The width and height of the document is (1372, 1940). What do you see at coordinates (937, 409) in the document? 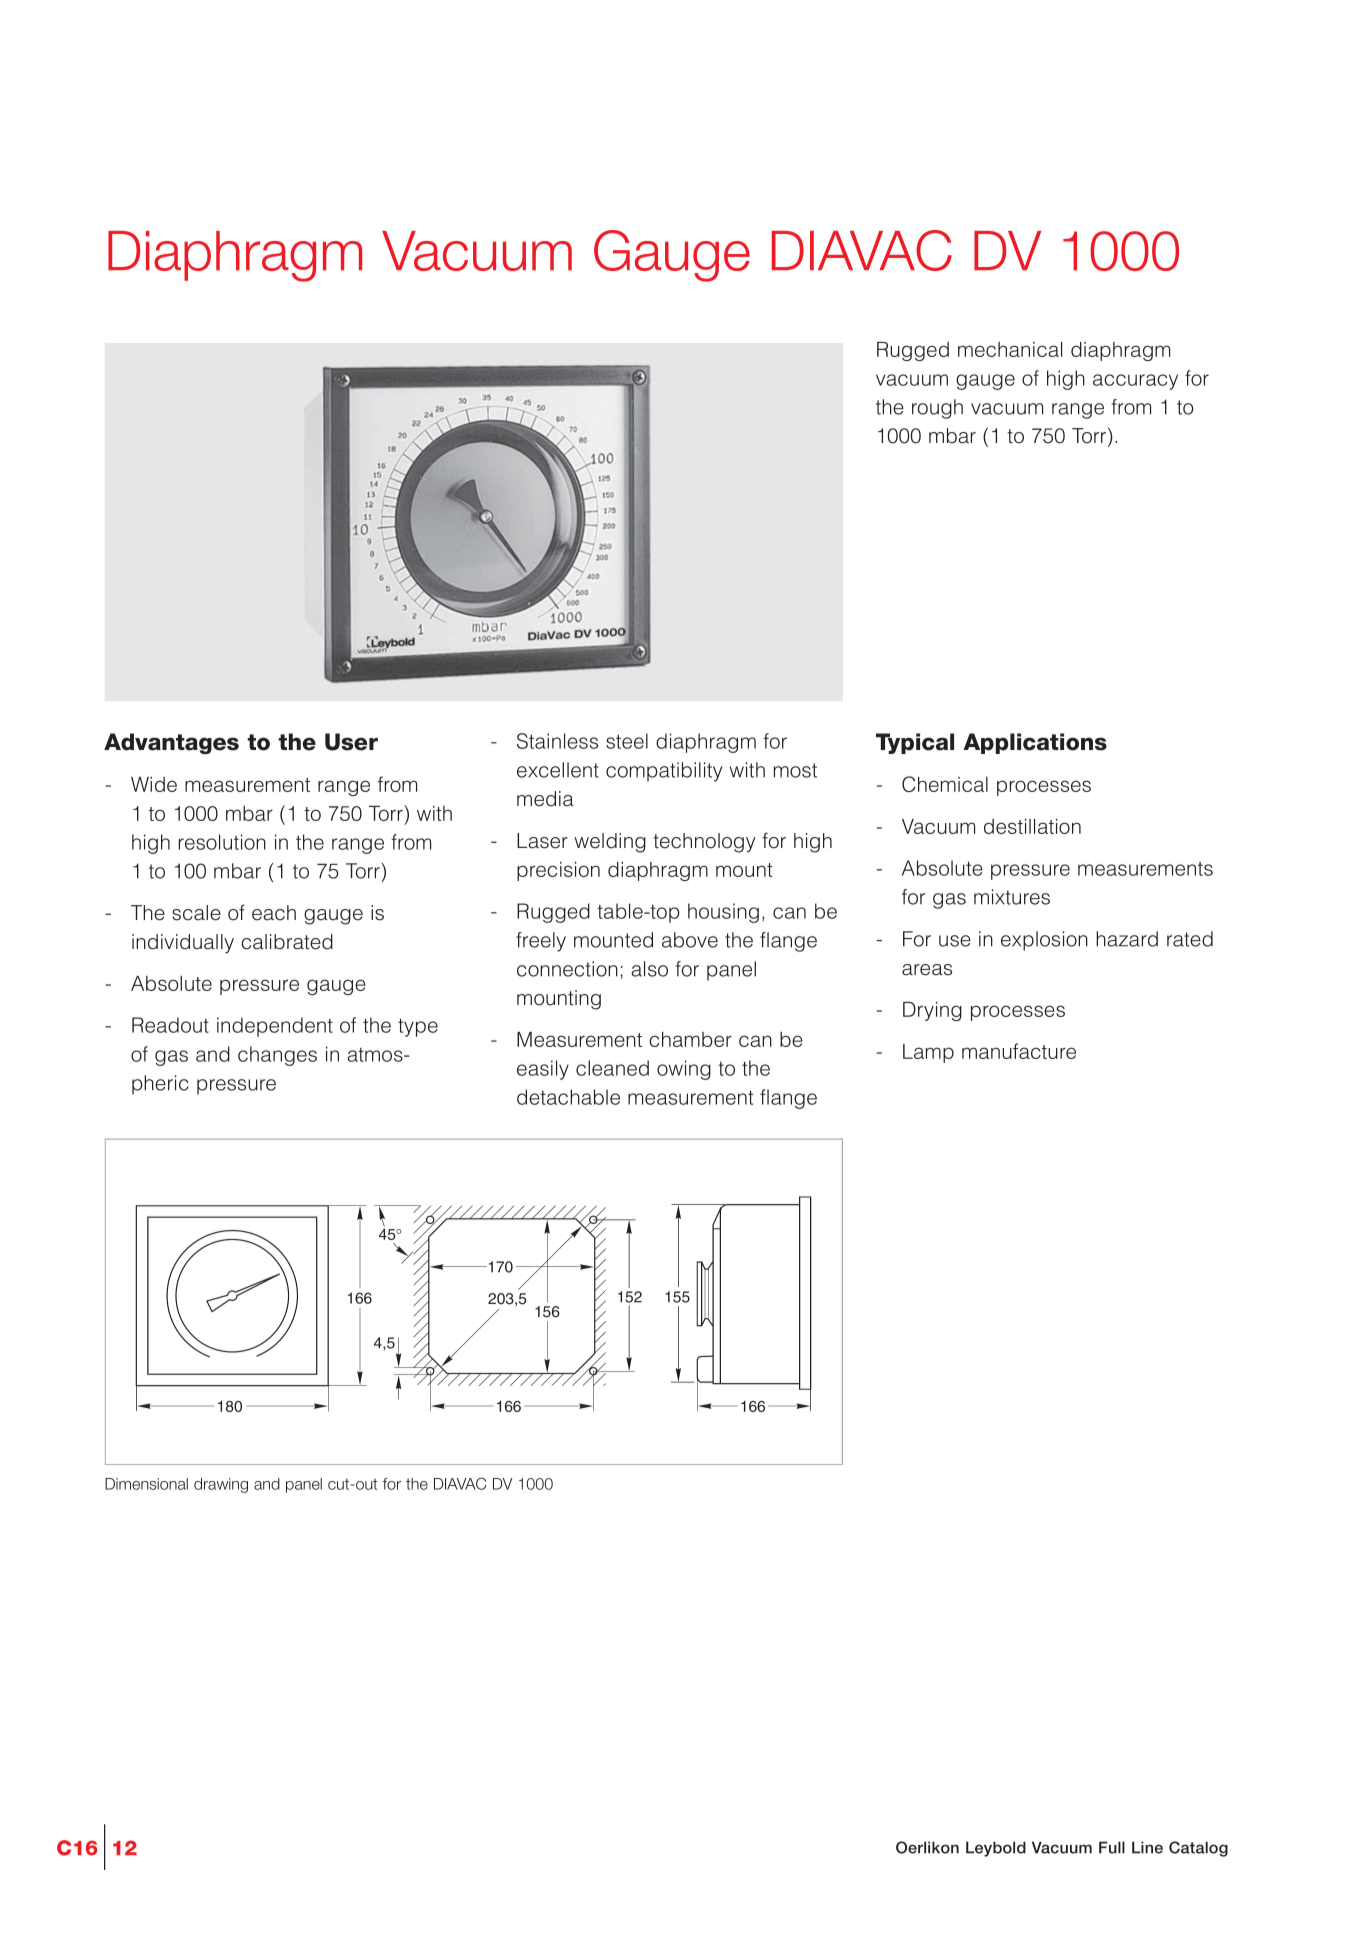
I see `rough` at bounding box center [937, 409].
